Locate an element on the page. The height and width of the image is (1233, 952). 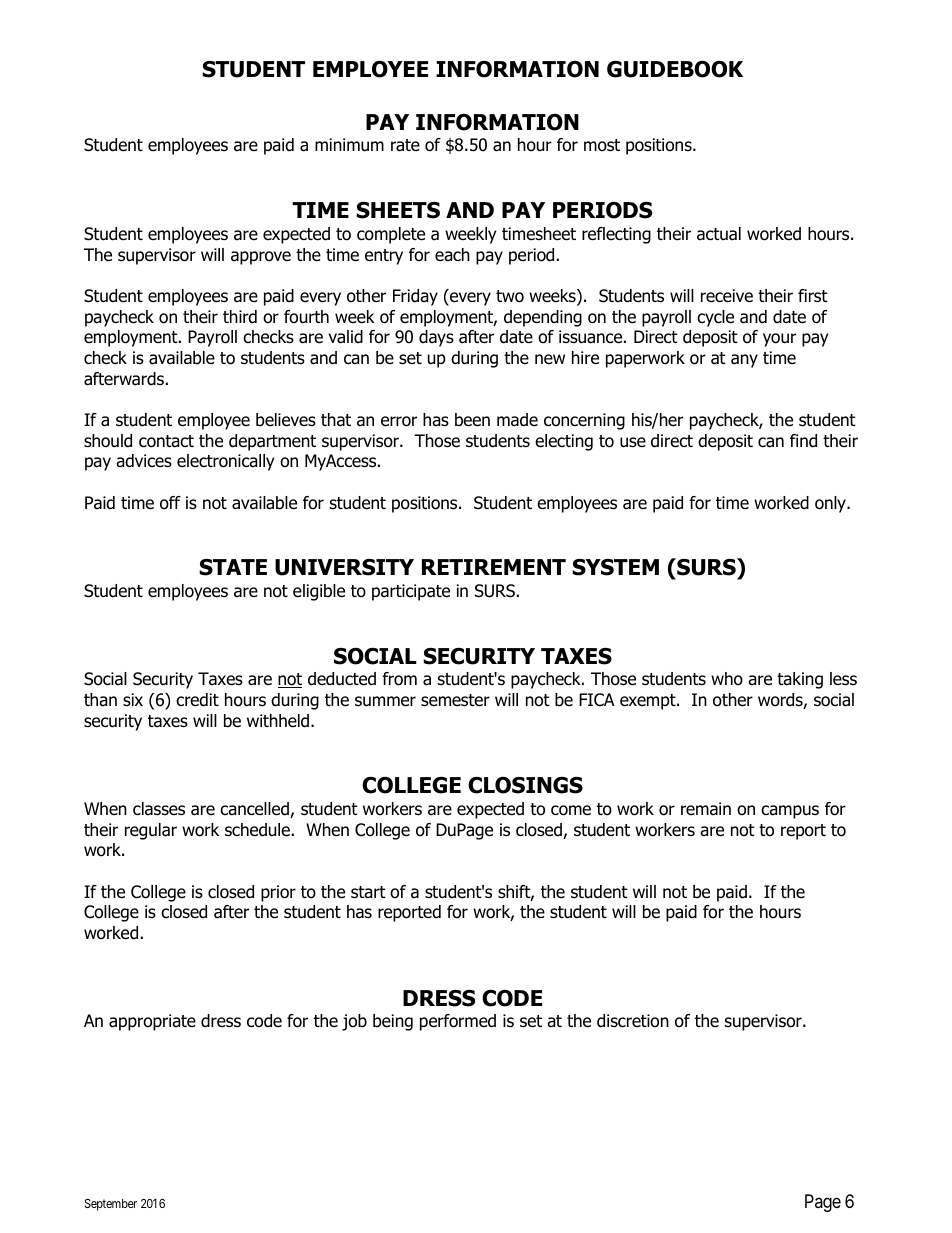
rate is located at coordinates (405, 145).
